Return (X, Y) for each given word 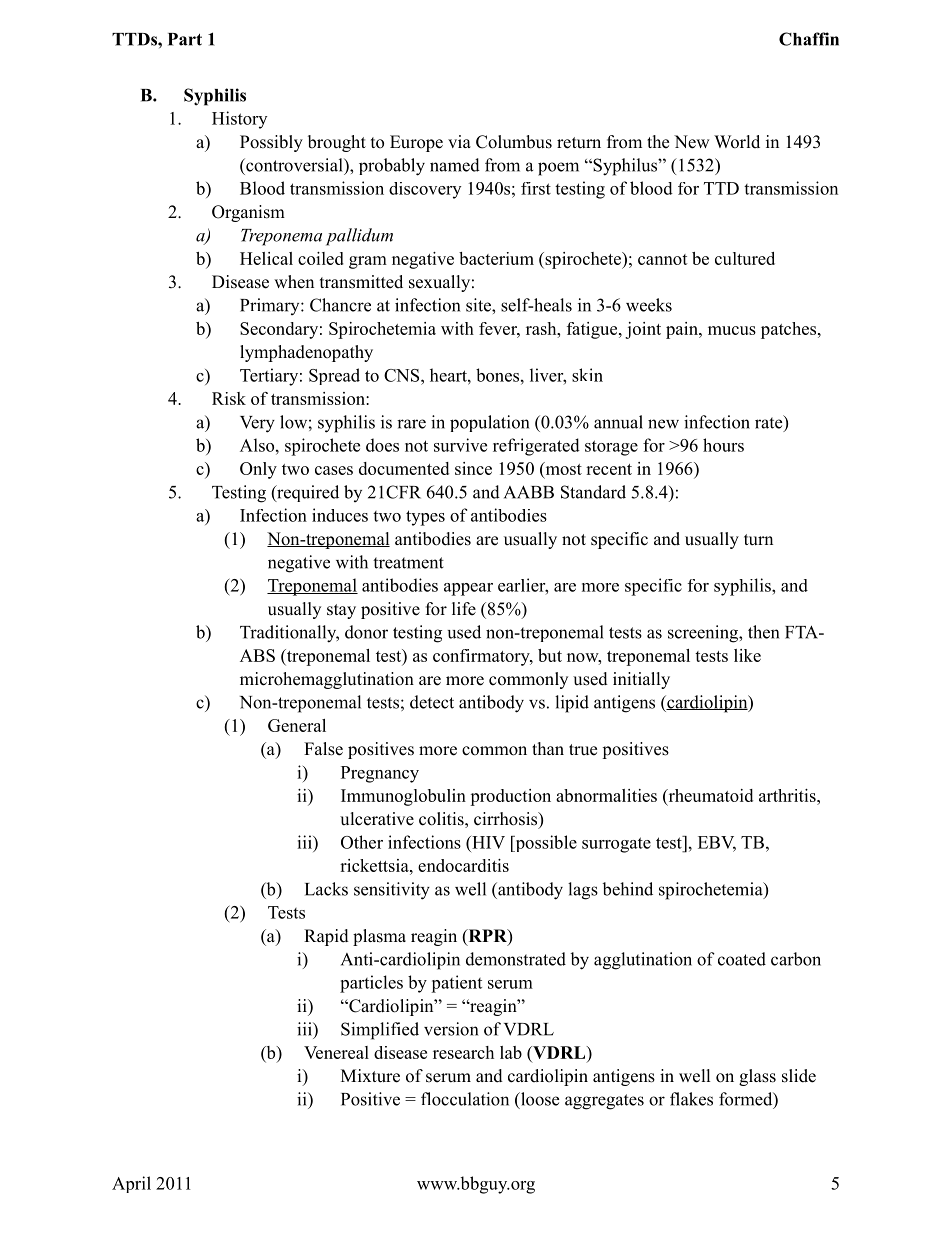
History (239, 120)
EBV (717, 843)
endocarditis (463, 865)
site (479, 305)
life (464, 609)
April (131, 1184)
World (737, 142)
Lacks (326, 889)
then (763, 632)
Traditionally (289, 634)
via (459, 141)
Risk (229, 398)
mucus (732, 330)
